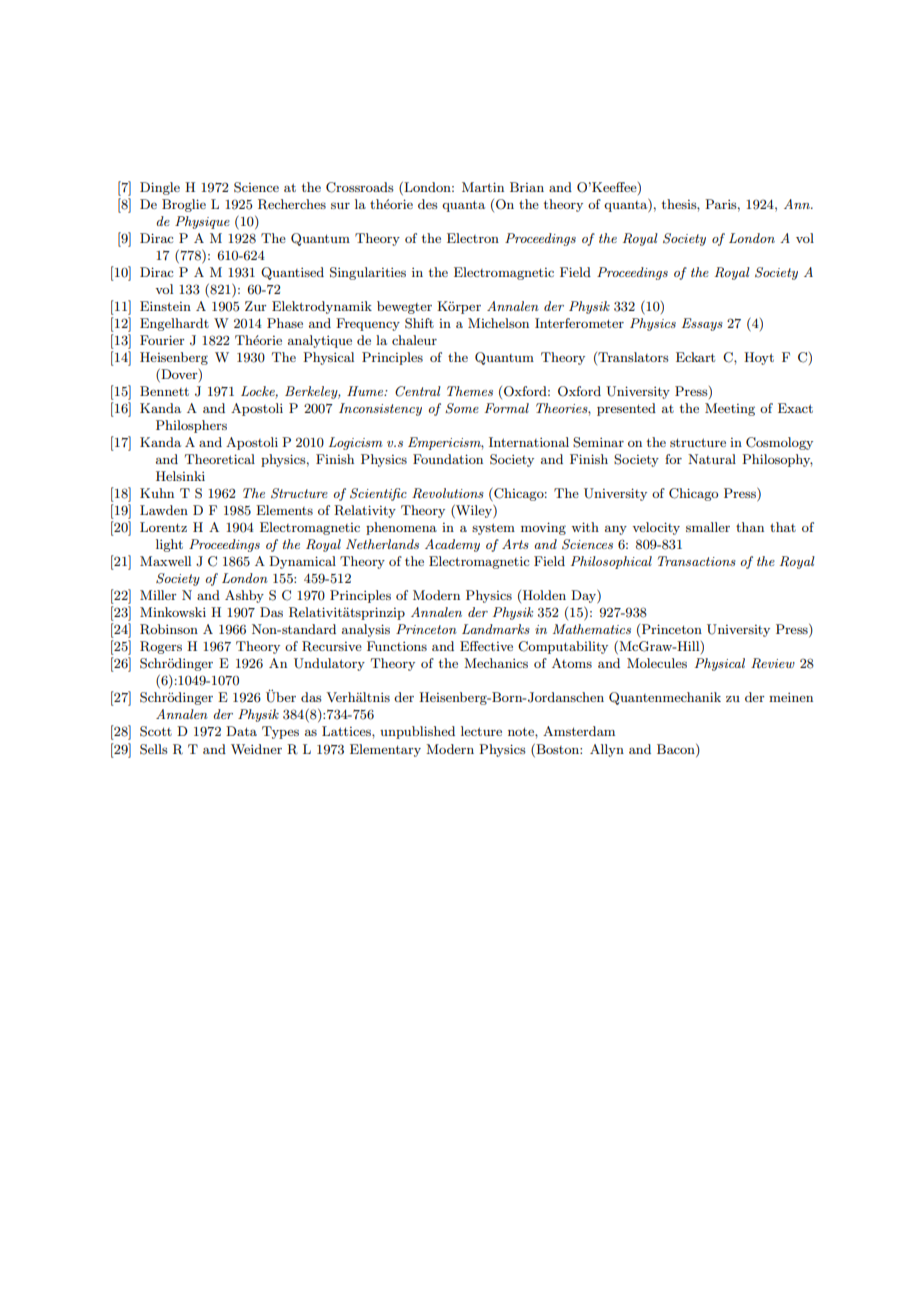  What do you see at coordinates (419, 323) in the image?
I see `Shift` at bounding box center [419, 323].
